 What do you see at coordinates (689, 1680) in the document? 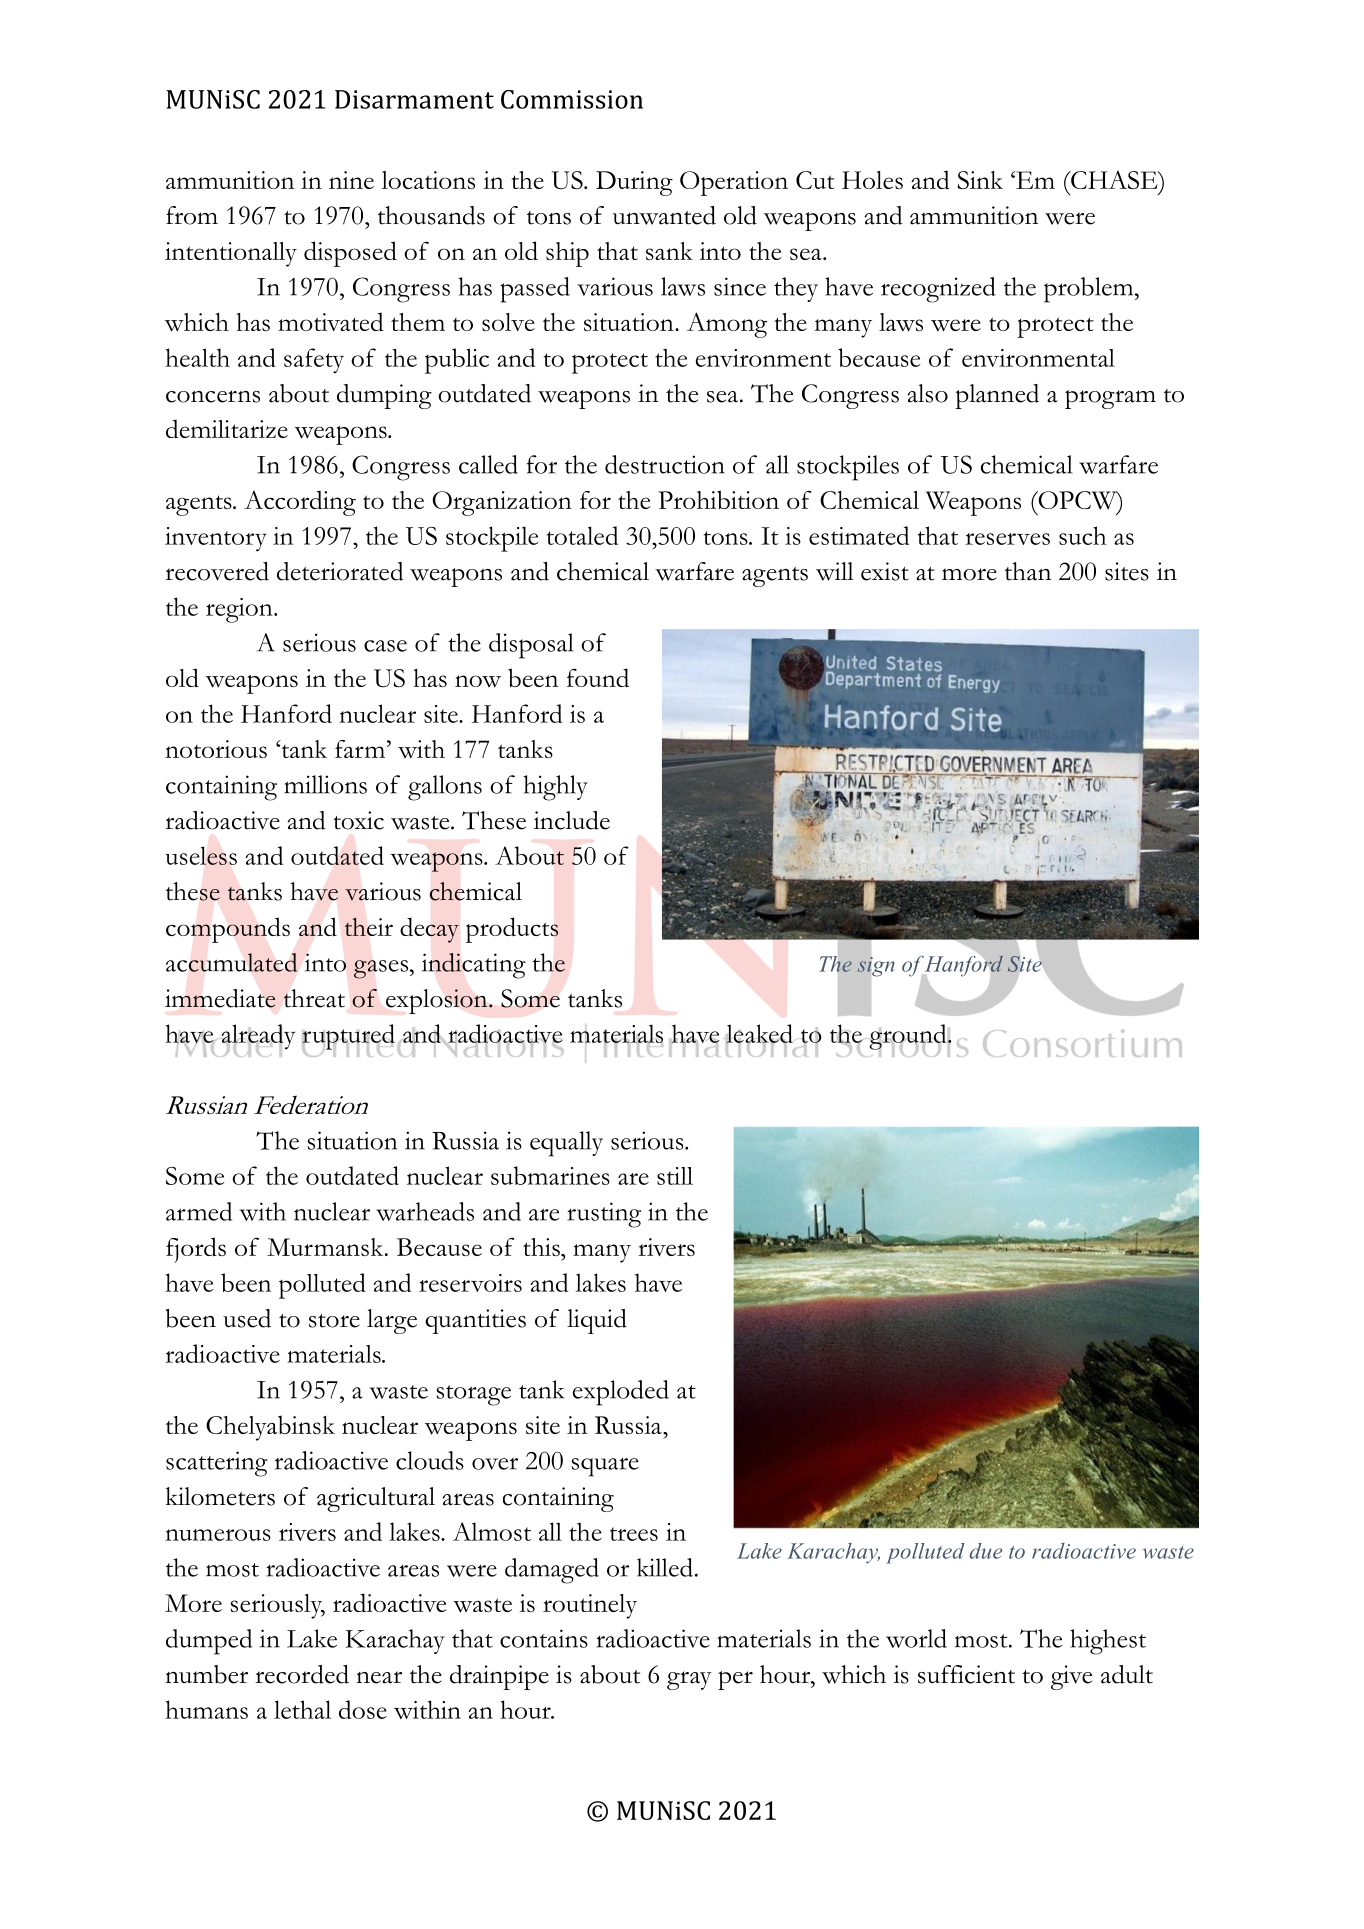
I see `gray` at bounding box center [689, 1680].
